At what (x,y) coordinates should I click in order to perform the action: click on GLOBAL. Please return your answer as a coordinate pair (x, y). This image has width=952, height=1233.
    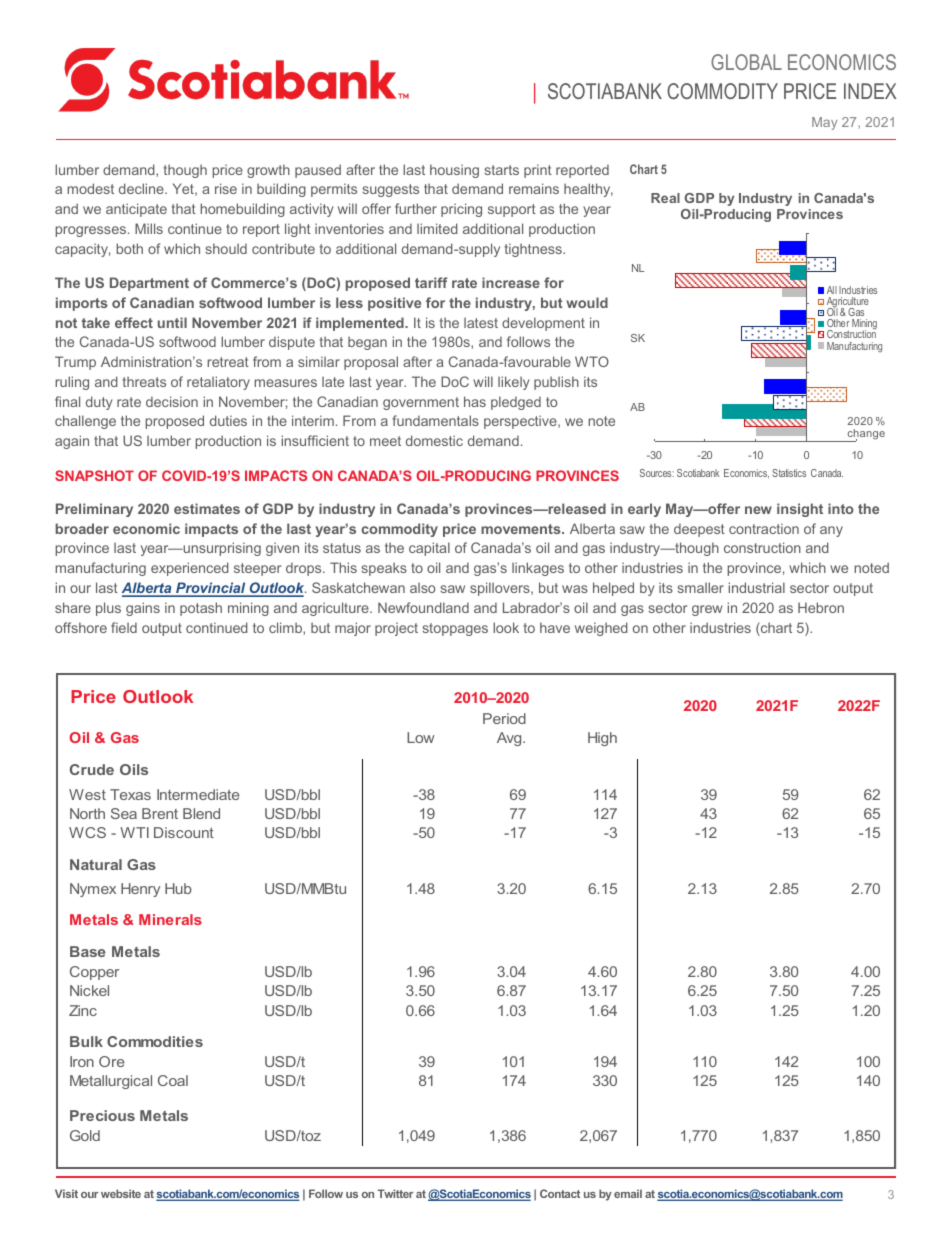
    Looking at the image, I should click on (746, 62).
